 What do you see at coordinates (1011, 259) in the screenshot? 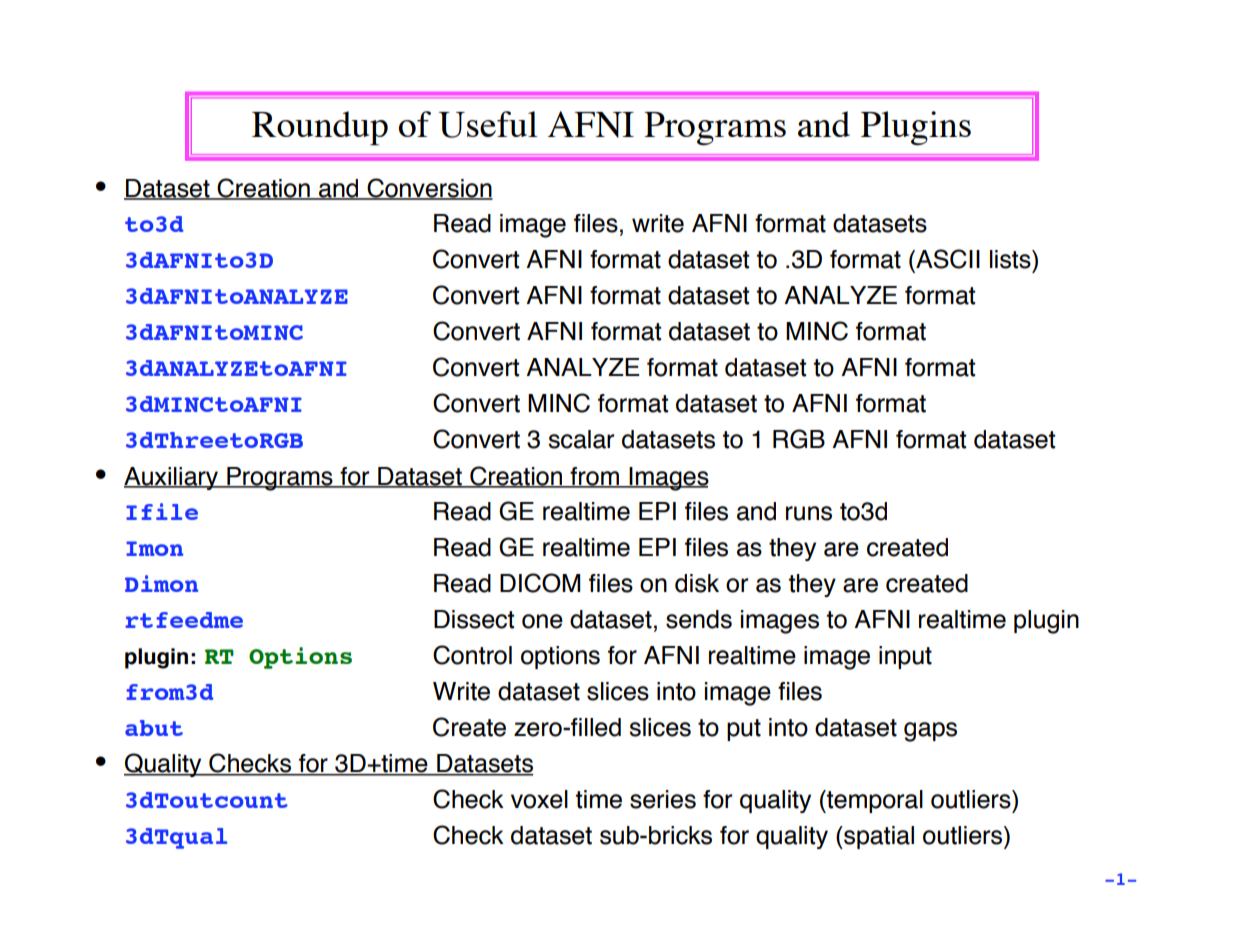
I see `lists` at bounding box center [1011, 259].
